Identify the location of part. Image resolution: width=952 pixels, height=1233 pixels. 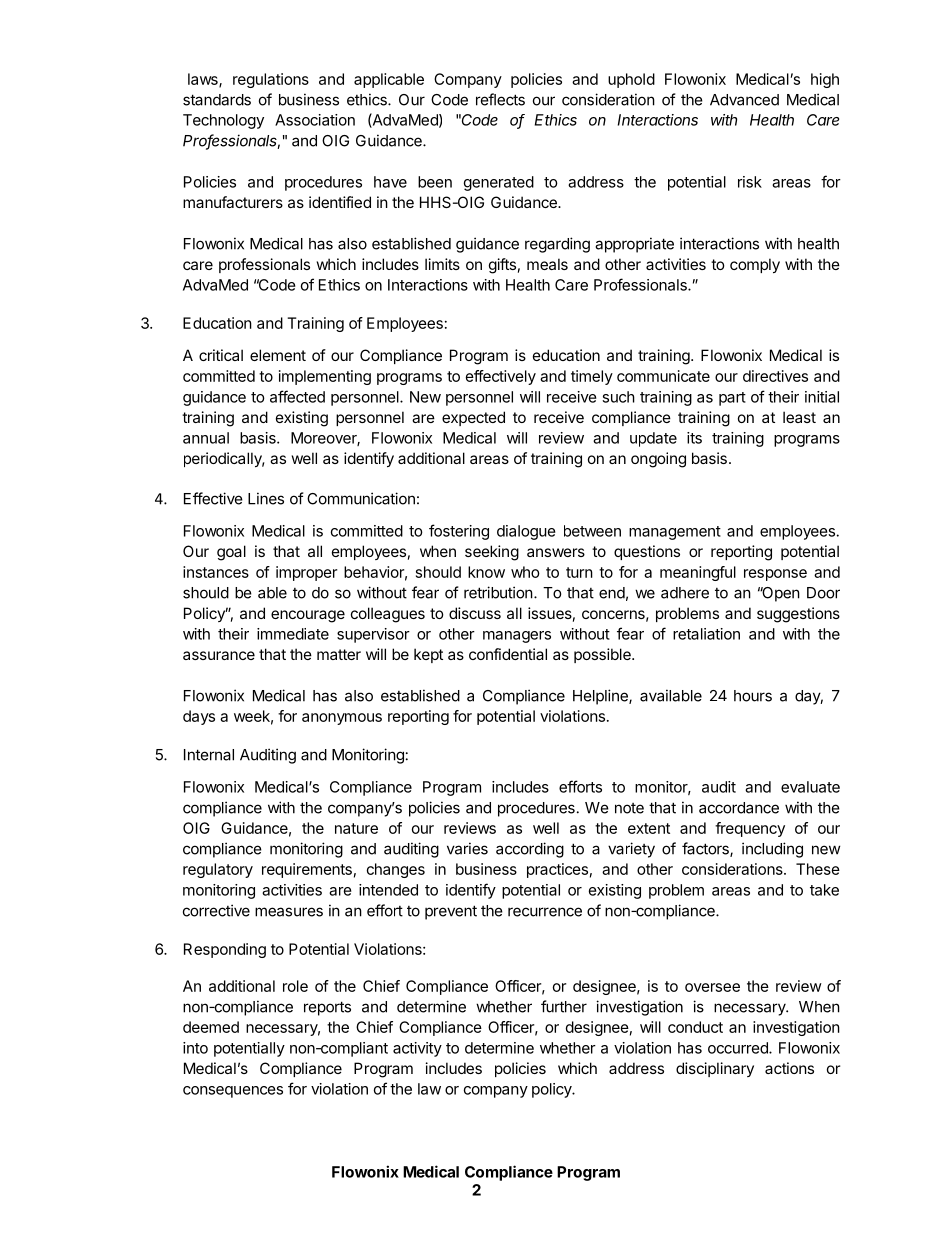
(732, 399).
